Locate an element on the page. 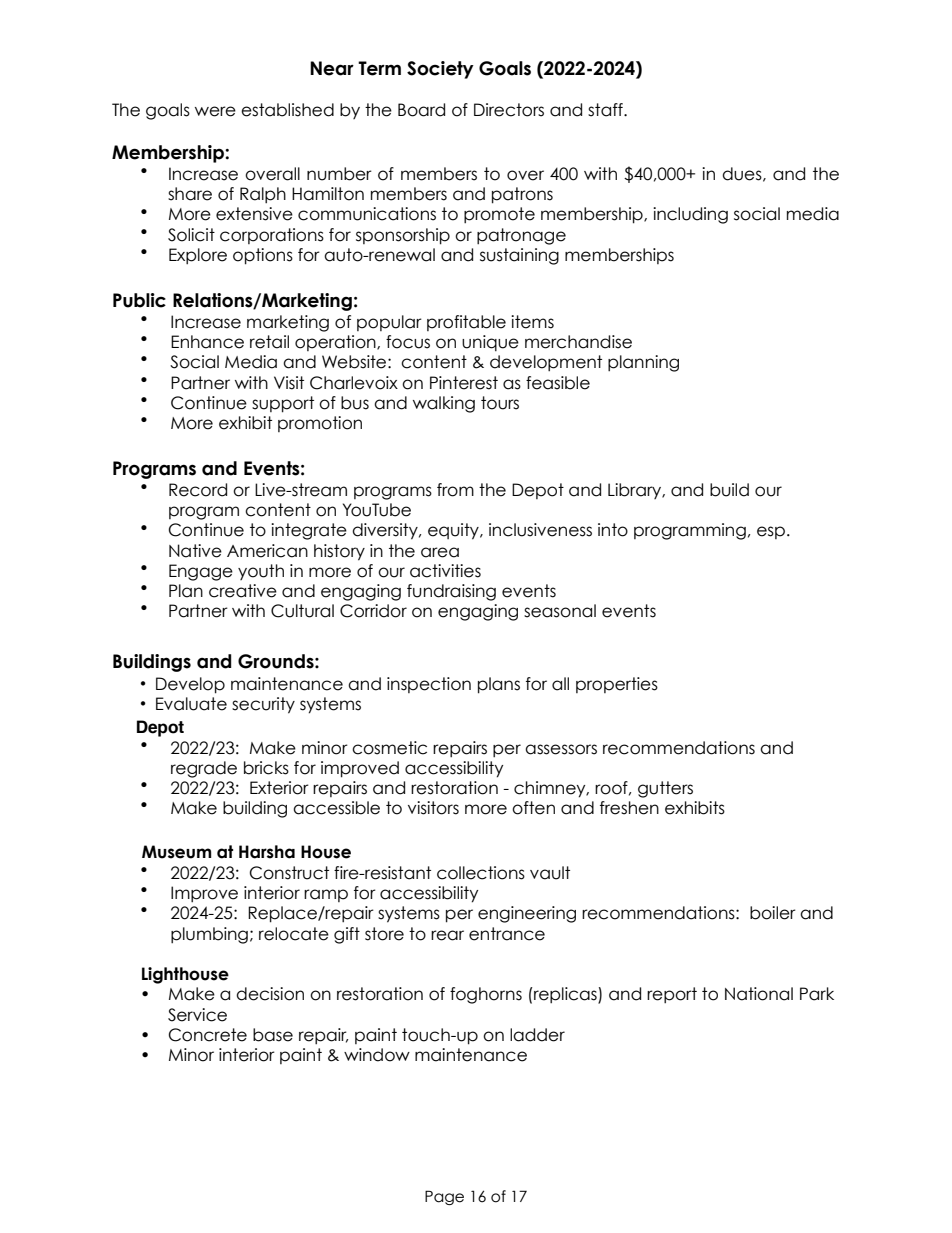 Image resolution: width=952 pixels, height=1233 pixels. esp is located at coordinates (771, 532).
